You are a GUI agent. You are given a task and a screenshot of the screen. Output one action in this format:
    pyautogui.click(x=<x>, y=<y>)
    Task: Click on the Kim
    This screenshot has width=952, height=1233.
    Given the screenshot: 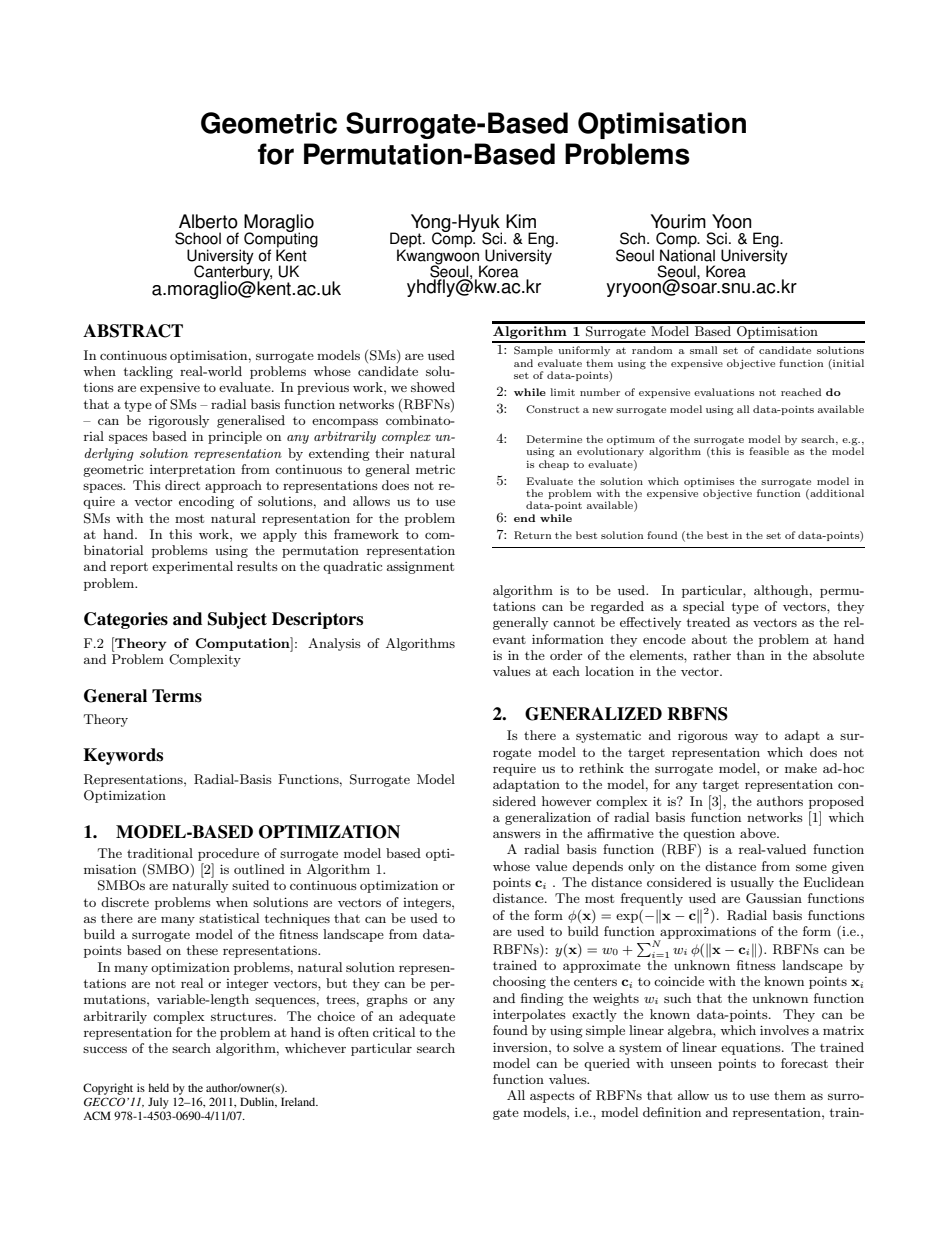 What is the action you would take?
    pyautogui.click(x=521, y=221)
